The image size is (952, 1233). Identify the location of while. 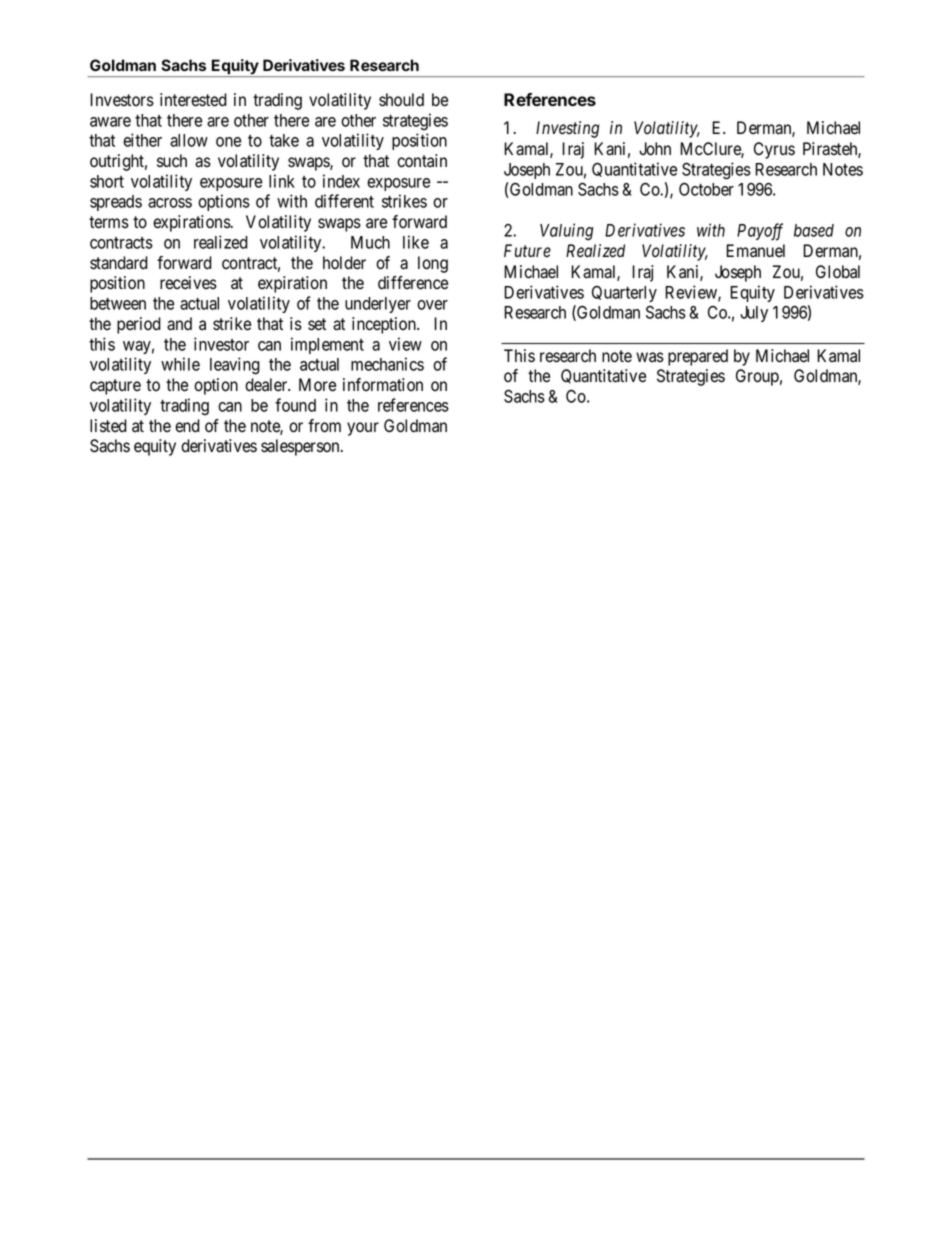
(180, 364).
